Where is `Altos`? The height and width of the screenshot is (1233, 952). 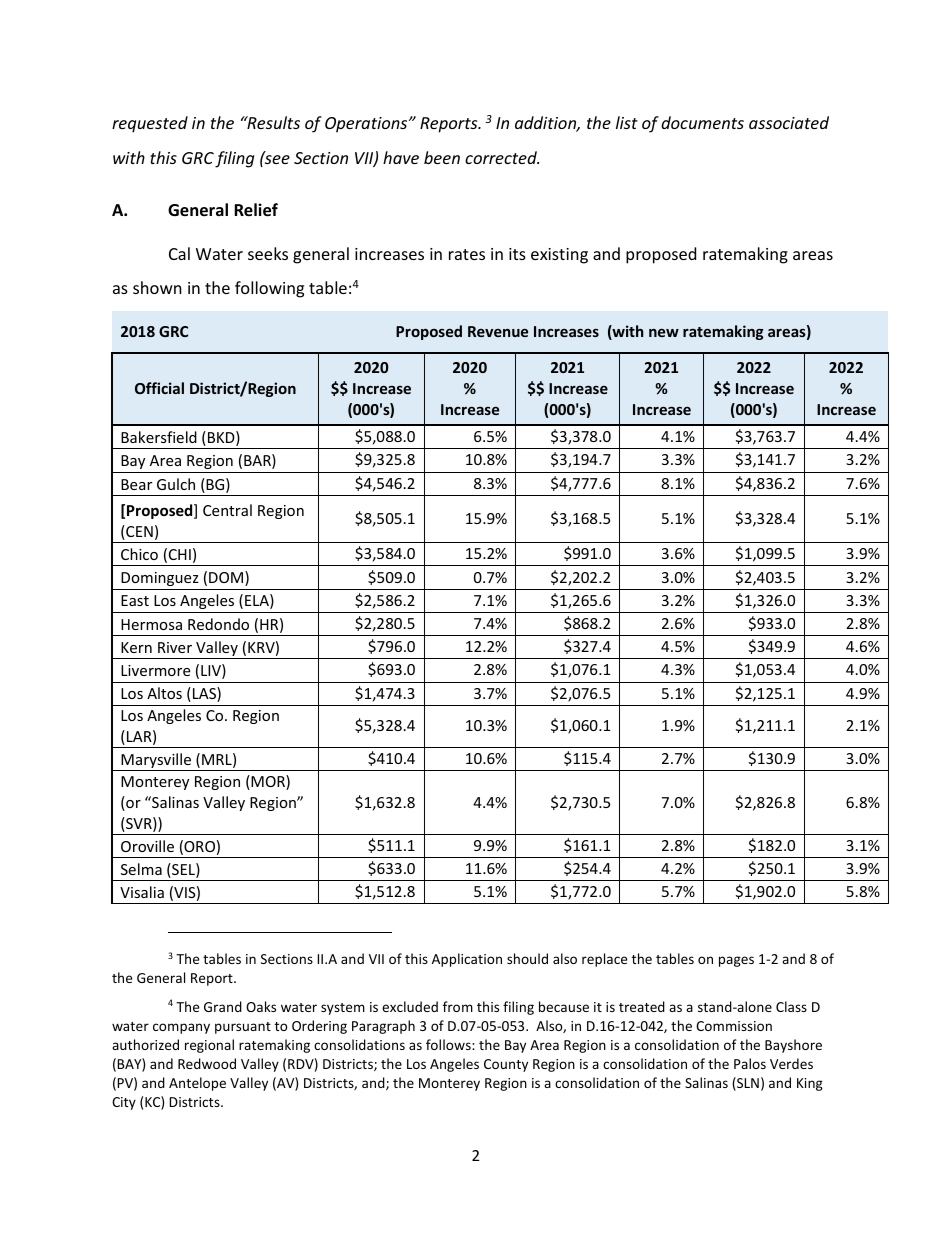 Altos is located at coordinates (164, 693).
